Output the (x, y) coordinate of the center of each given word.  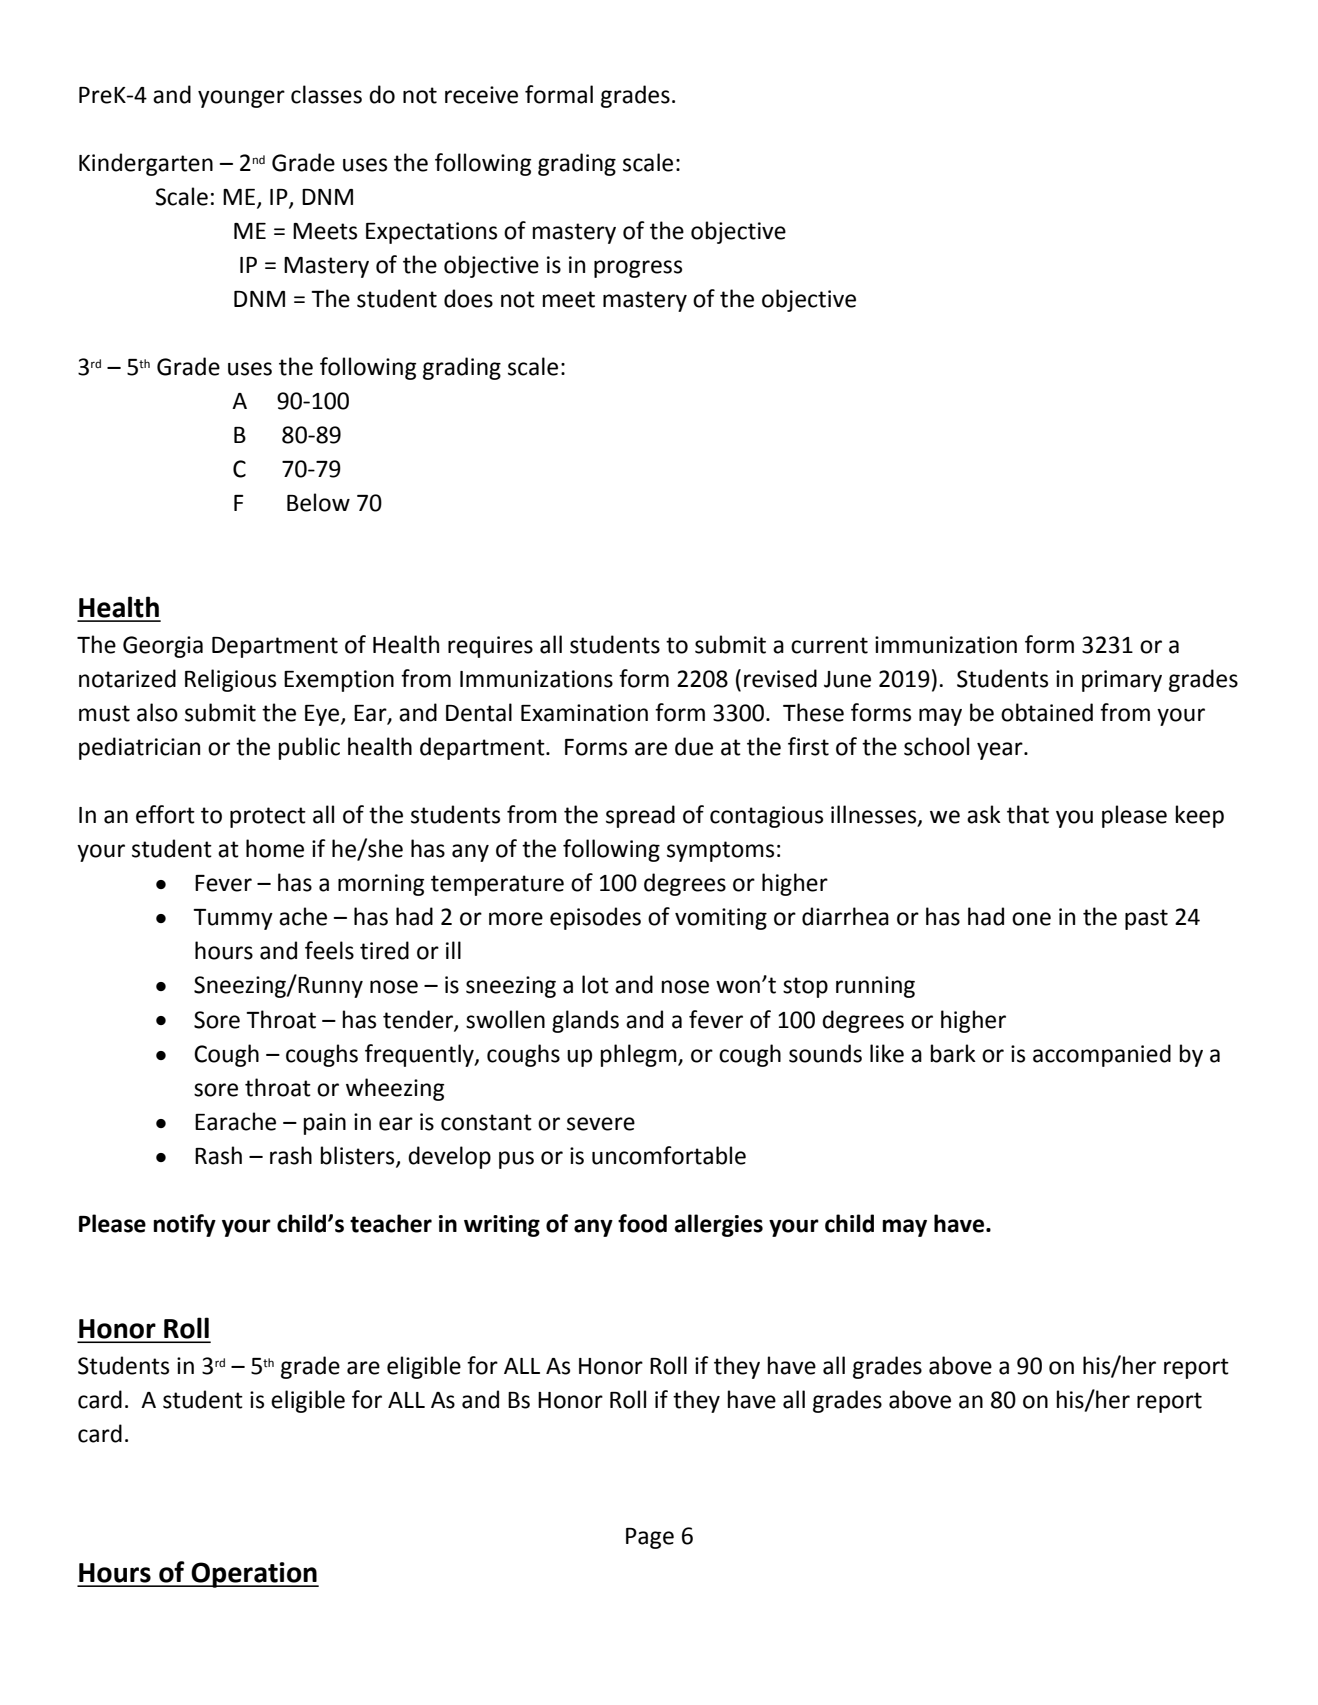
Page (650, 1538)
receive (481, 95)
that (1028, 814)
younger (241, 99)
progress (638, 269)
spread (640, 816)
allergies (718, 1225)
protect (268, 817)
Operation (254, 1575)
